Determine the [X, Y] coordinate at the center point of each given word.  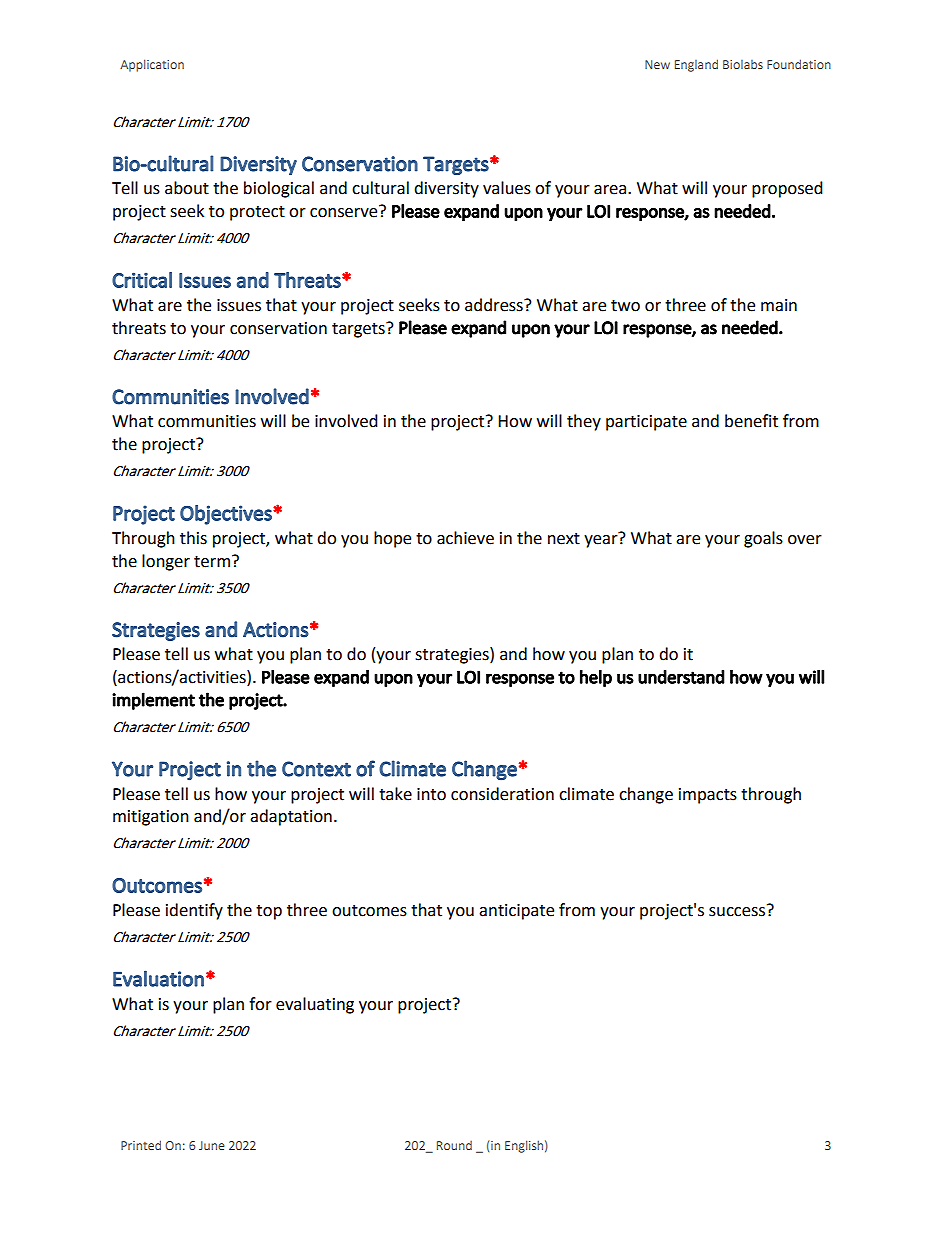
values [507, 188]
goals [763, 539]
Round [454, 1145]
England [696, 65]
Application [152, 65]
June [212, 1145]
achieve [465, 538]
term [212, 562]
